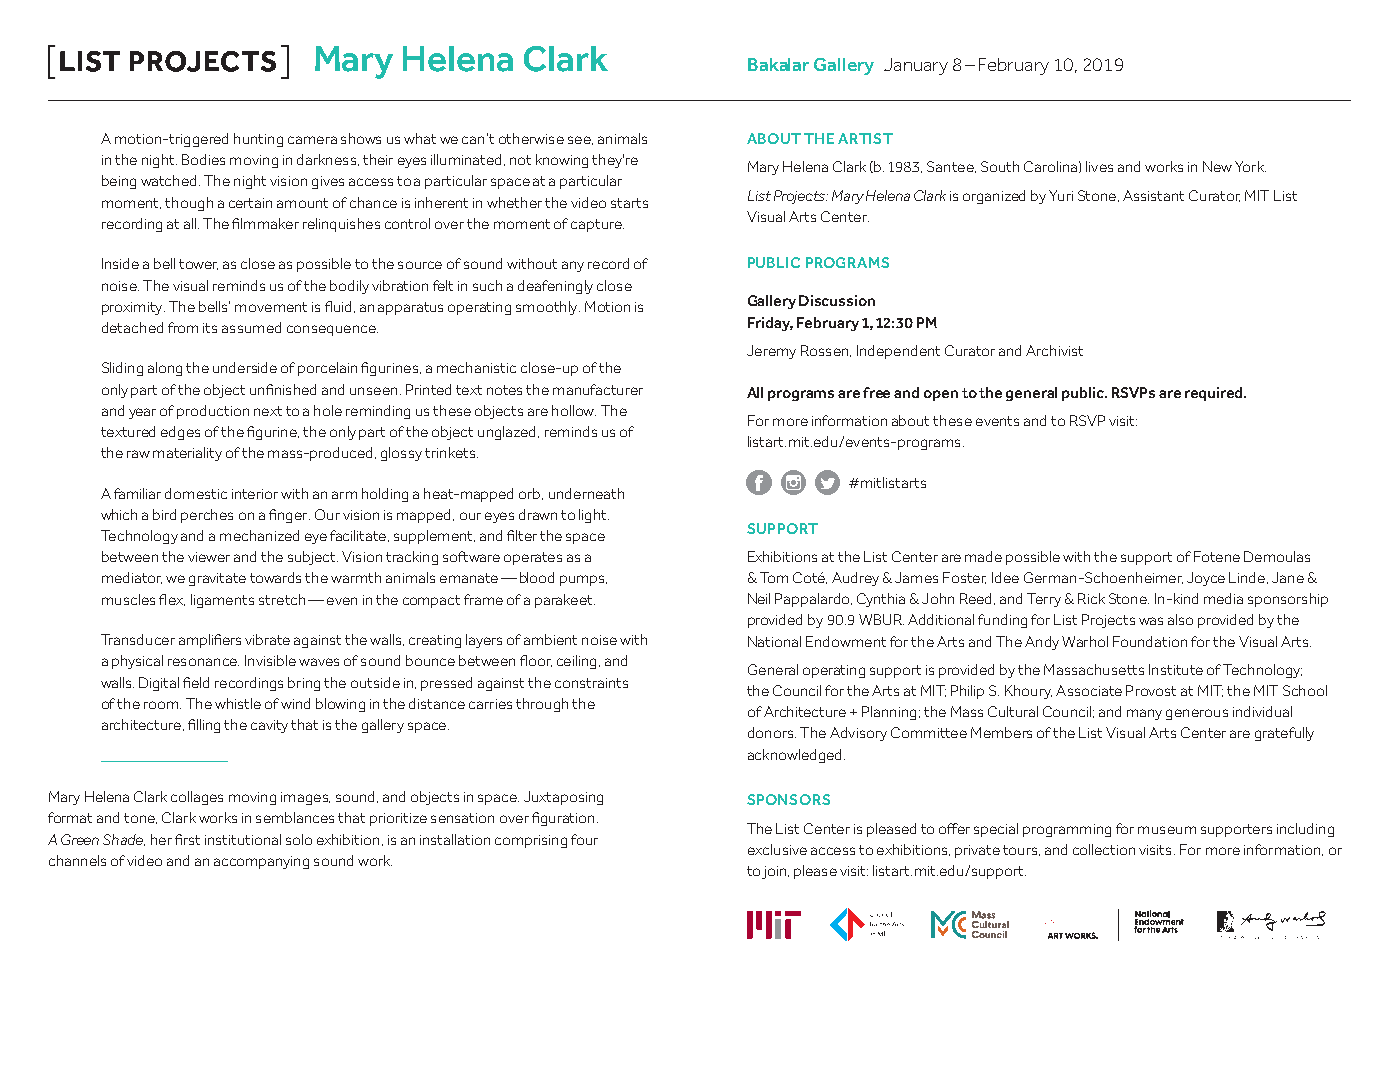  I want to click on underneath, so click(586, 493).
